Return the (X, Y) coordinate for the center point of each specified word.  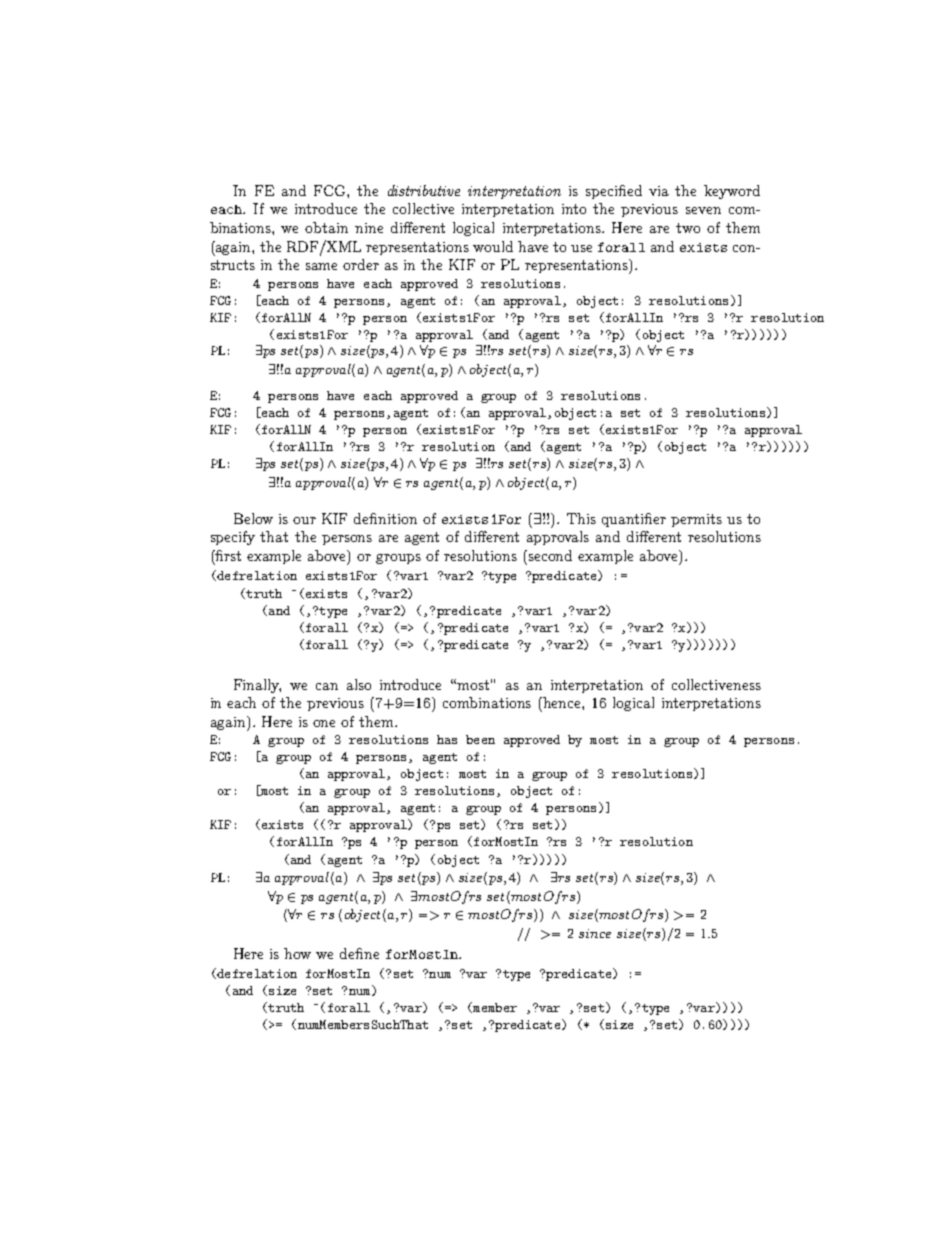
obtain (326, 227)
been (480, 739)
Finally (257, 686)
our (304, 520)
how (297, 953)
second (550, 555)
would (493, 246)
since (595, 933)
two (688, 228)
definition (385, 518)
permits (696, 520)
